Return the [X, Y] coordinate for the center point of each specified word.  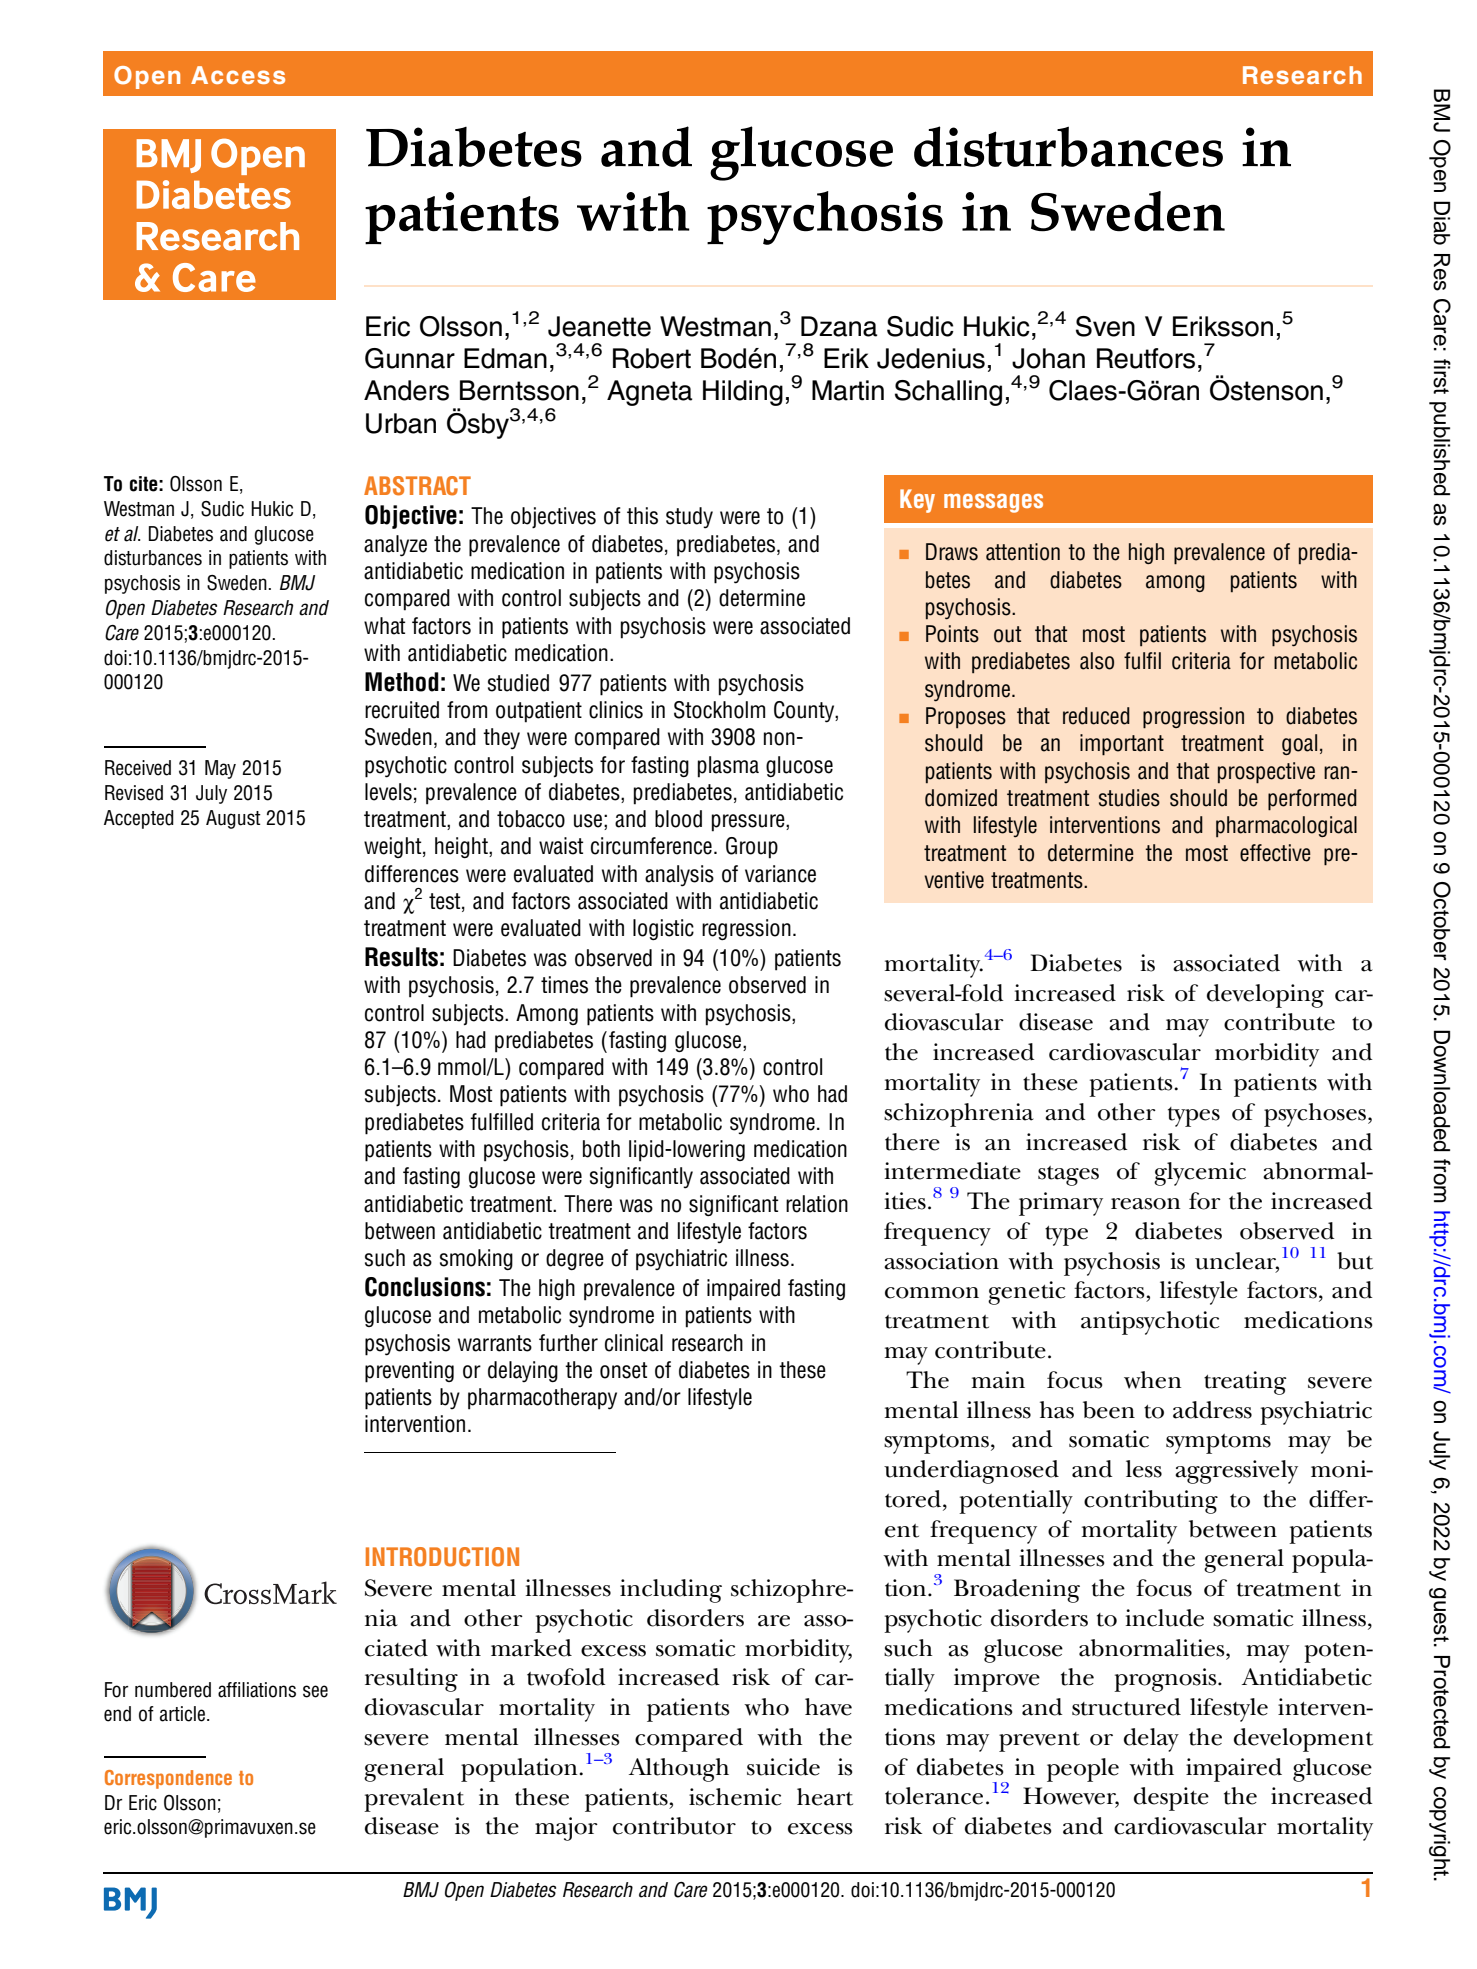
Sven [1105, 326]
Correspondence [168, 1779]
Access [238, 75]
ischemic [735, 1797]
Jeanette [599, 326]
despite [1171, 1799]
